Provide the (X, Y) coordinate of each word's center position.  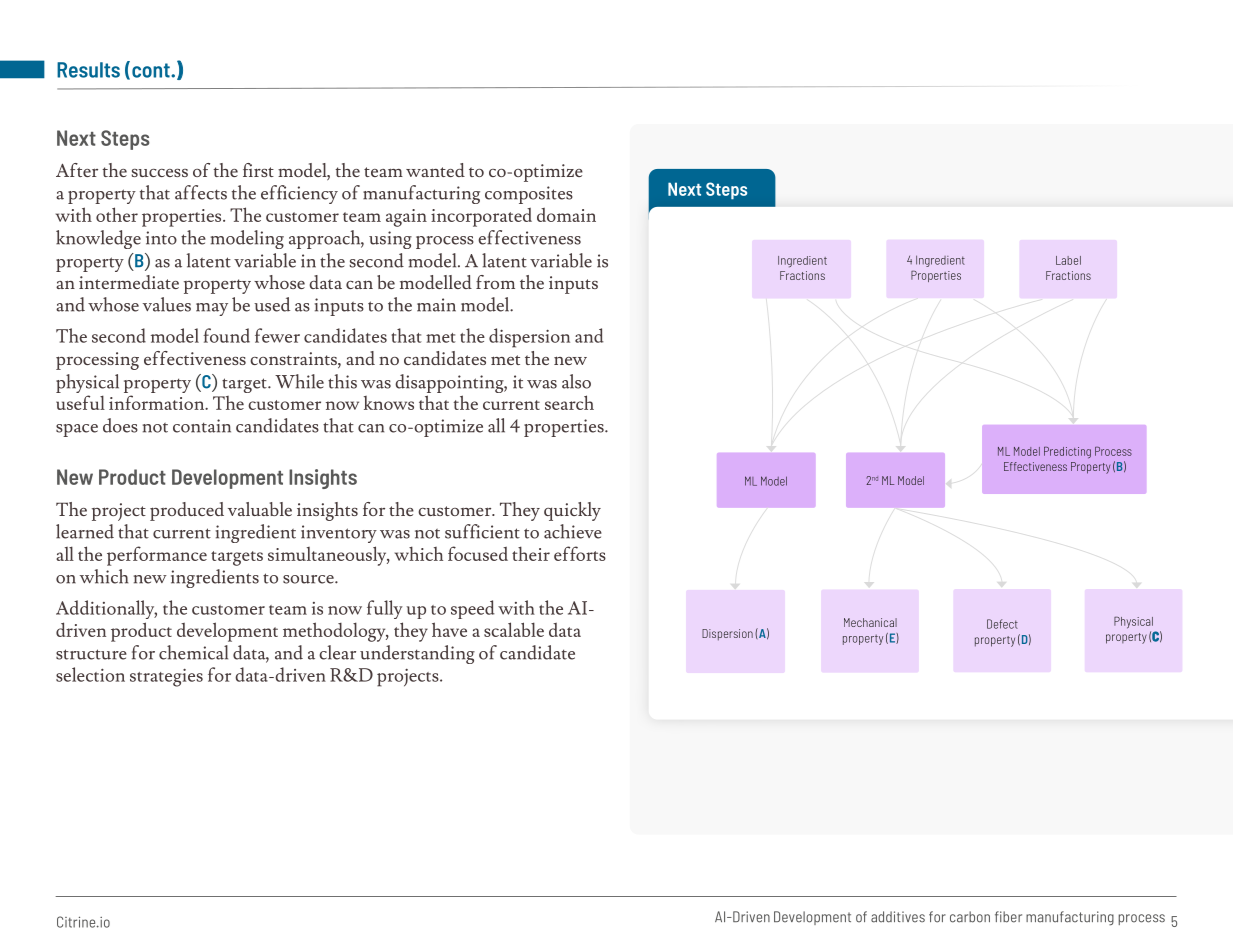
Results (88, 70)
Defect (1002, 624)
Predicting (1067, 452)
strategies (166, 678)
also (576, 381)
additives (898, 917)
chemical (193, 652)
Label (1068, 260)
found (226, 335)
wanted (435, 170)
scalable (514, 629)
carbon (970, 917)
